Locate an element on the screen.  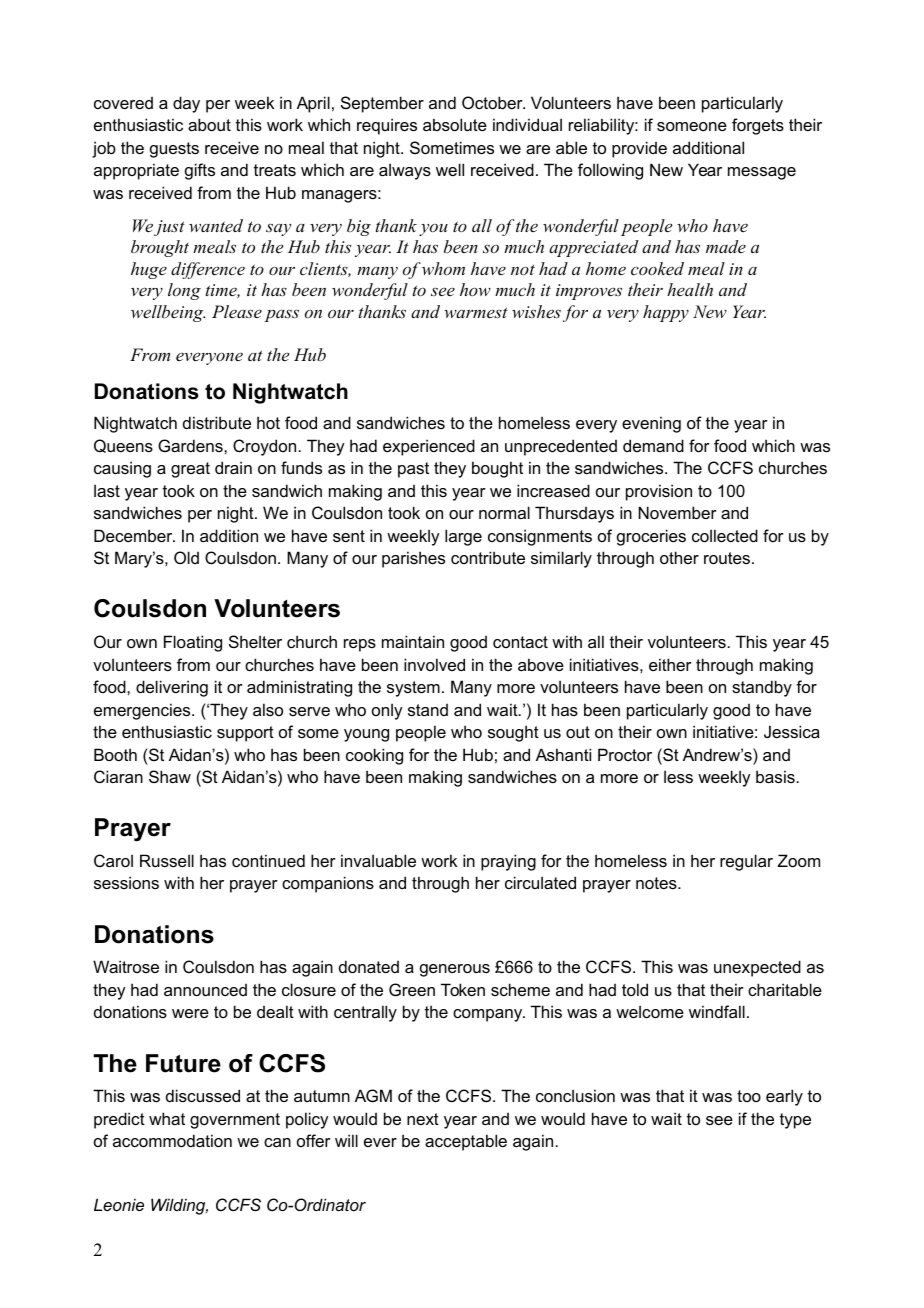
Floating is located at coordinates (193, 643).
